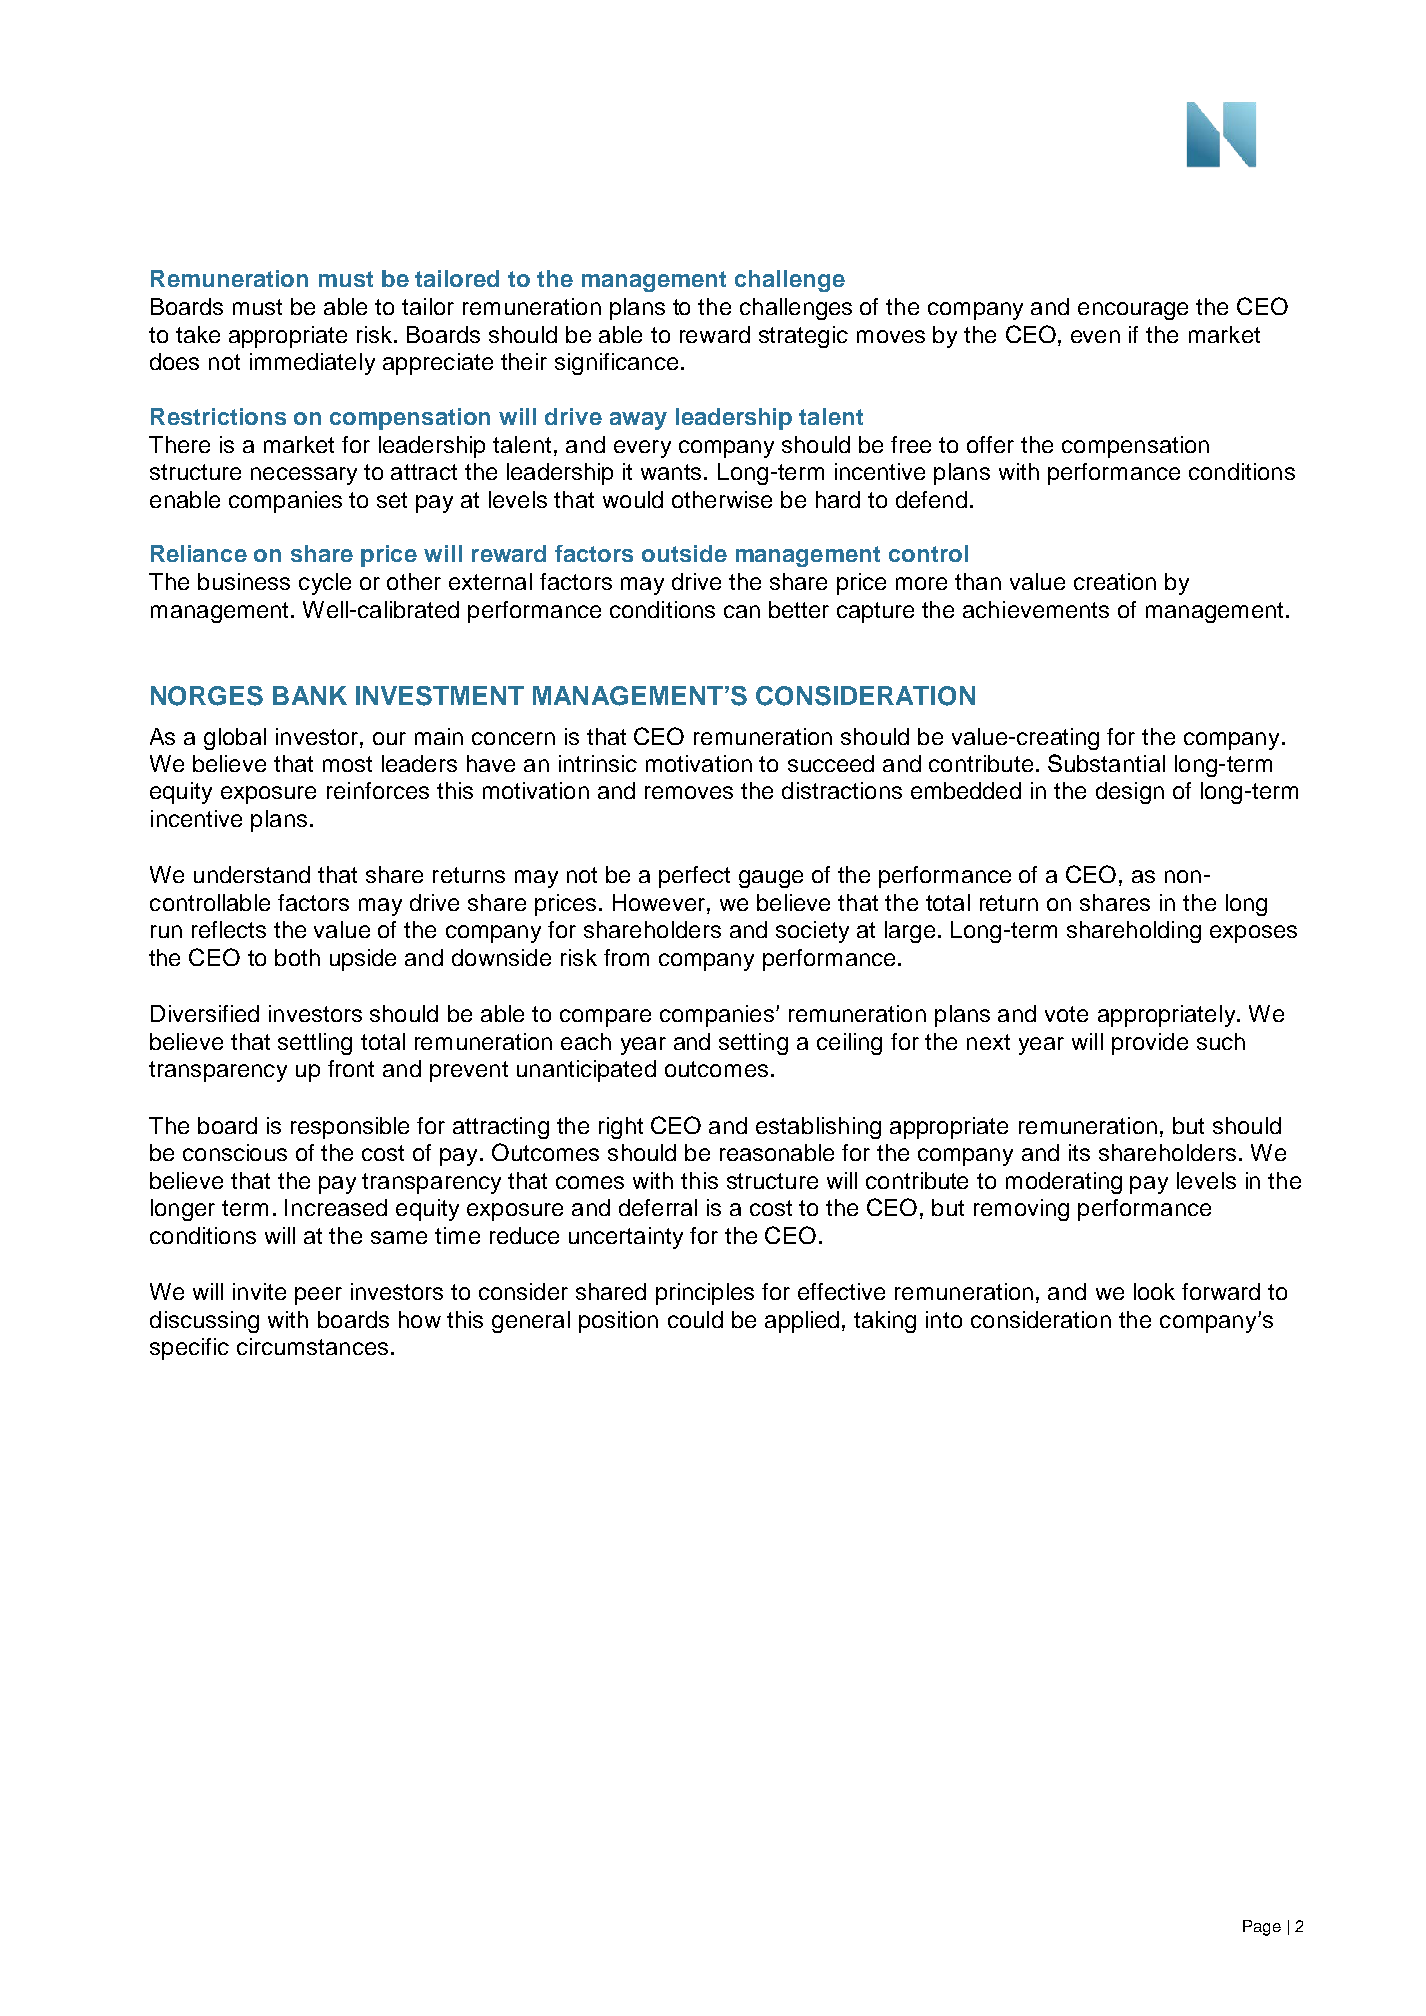 The height and width of the image is (2016, 1426). What do you see at coordinates (803, 337) in the image?
I see `strategic` at bounding box center [803, 337].
